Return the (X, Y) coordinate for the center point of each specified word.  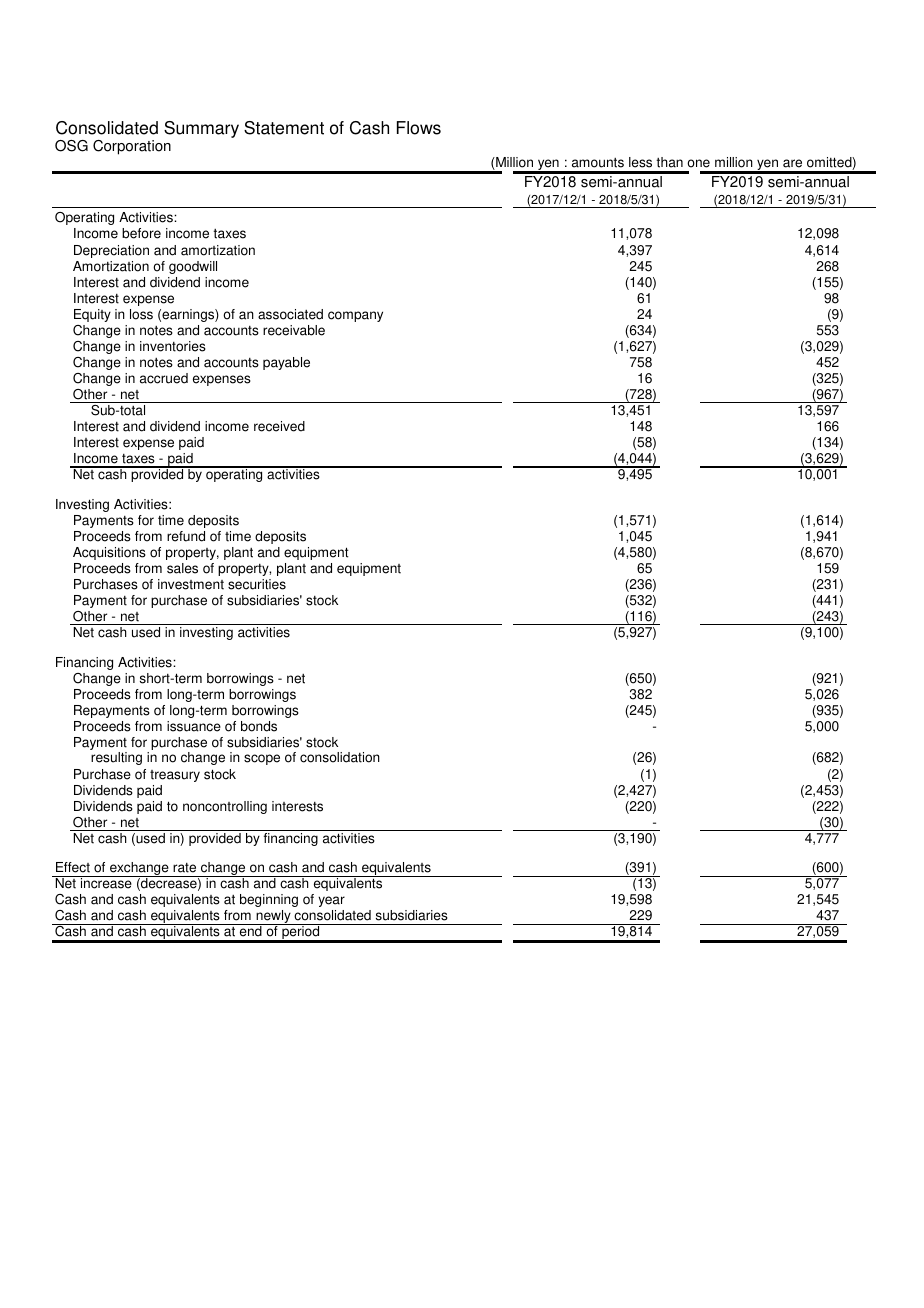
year (331, 901)
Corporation (132, 147)
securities (257, 584)
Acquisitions (109, 553)
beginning (269, 900)
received (279, 426)
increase (106, 882)
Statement (284, 128)
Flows (419, 128)
